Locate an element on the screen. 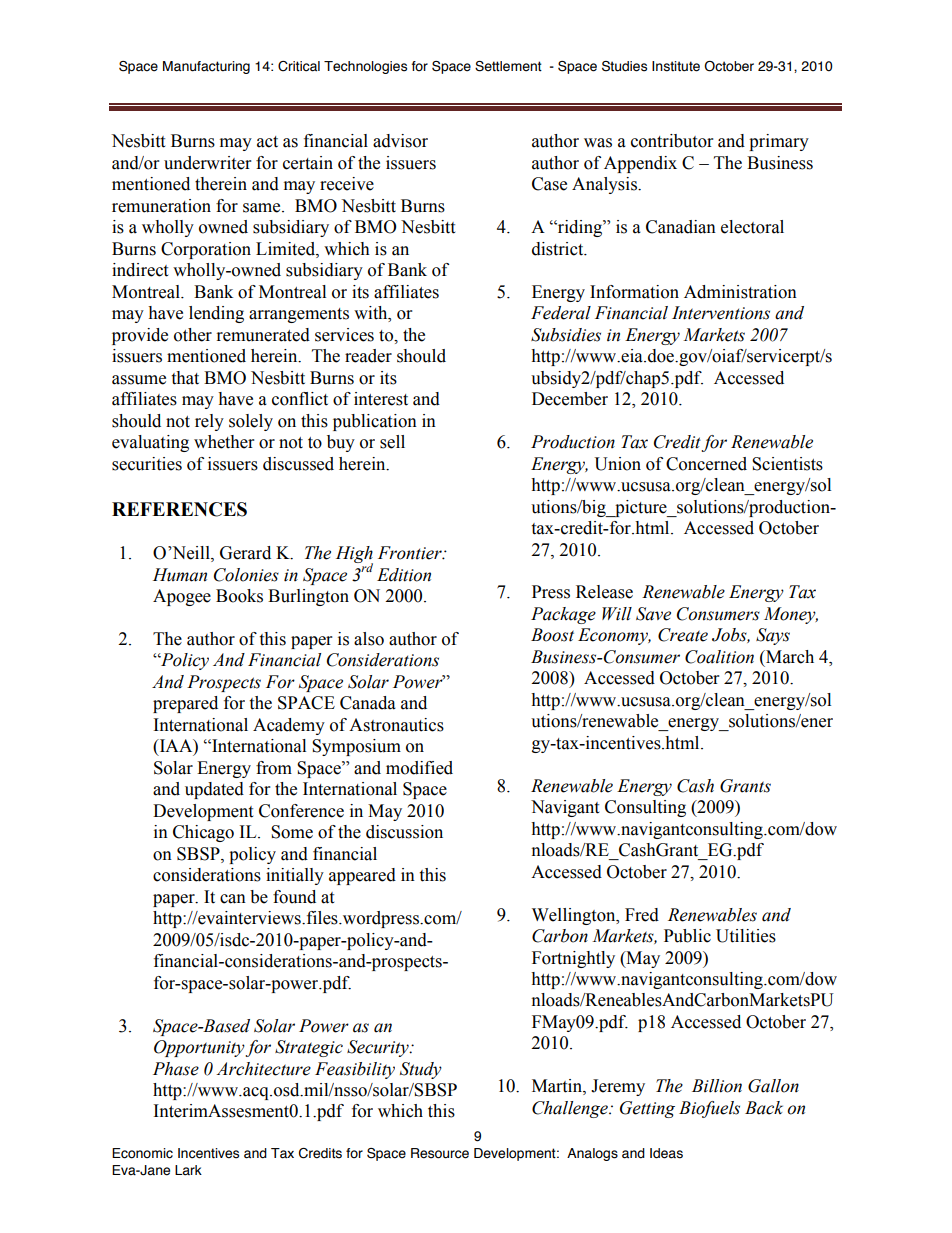 Image resolution: width=952 pixels, height=1233 pixels. Books is located at coordinates (239, 596).
